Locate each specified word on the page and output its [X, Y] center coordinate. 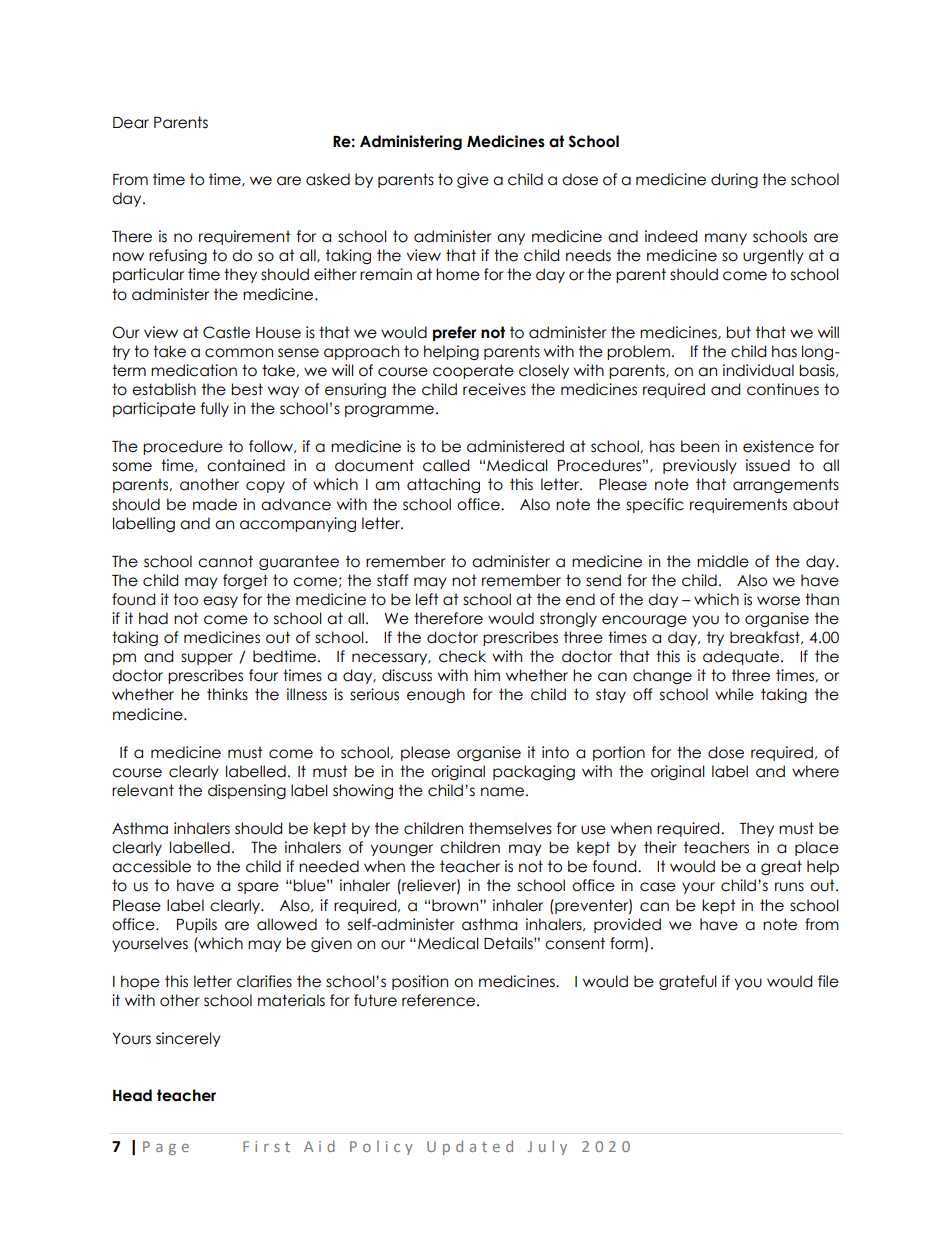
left [427, 599]
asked [328, 179]
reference [440, 1000]
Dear [131, 123]
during [734, 180]
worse [778, 601]
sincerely [188, 1039]
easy [220, 602]
